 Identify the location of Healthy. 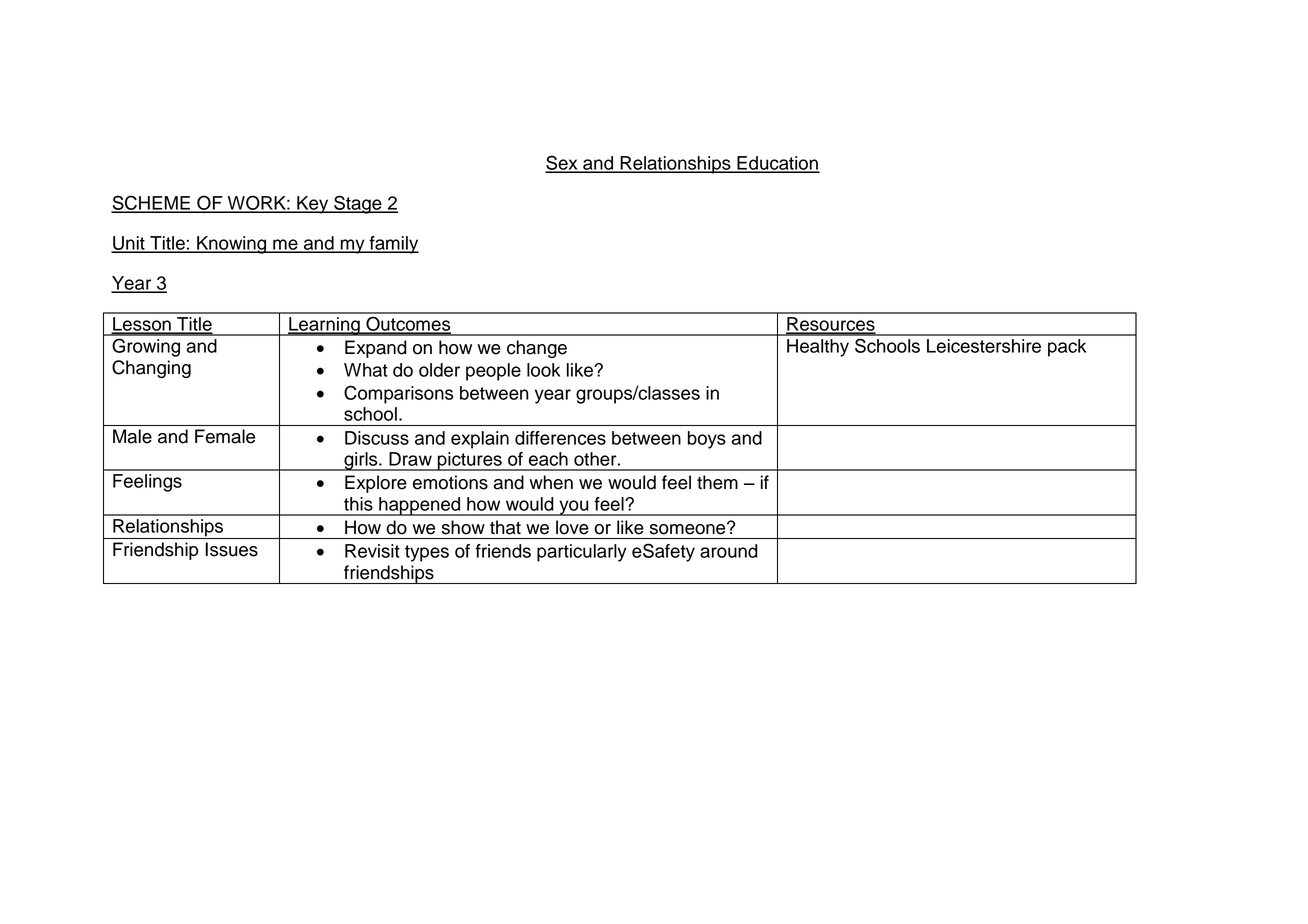
(818, 348).
